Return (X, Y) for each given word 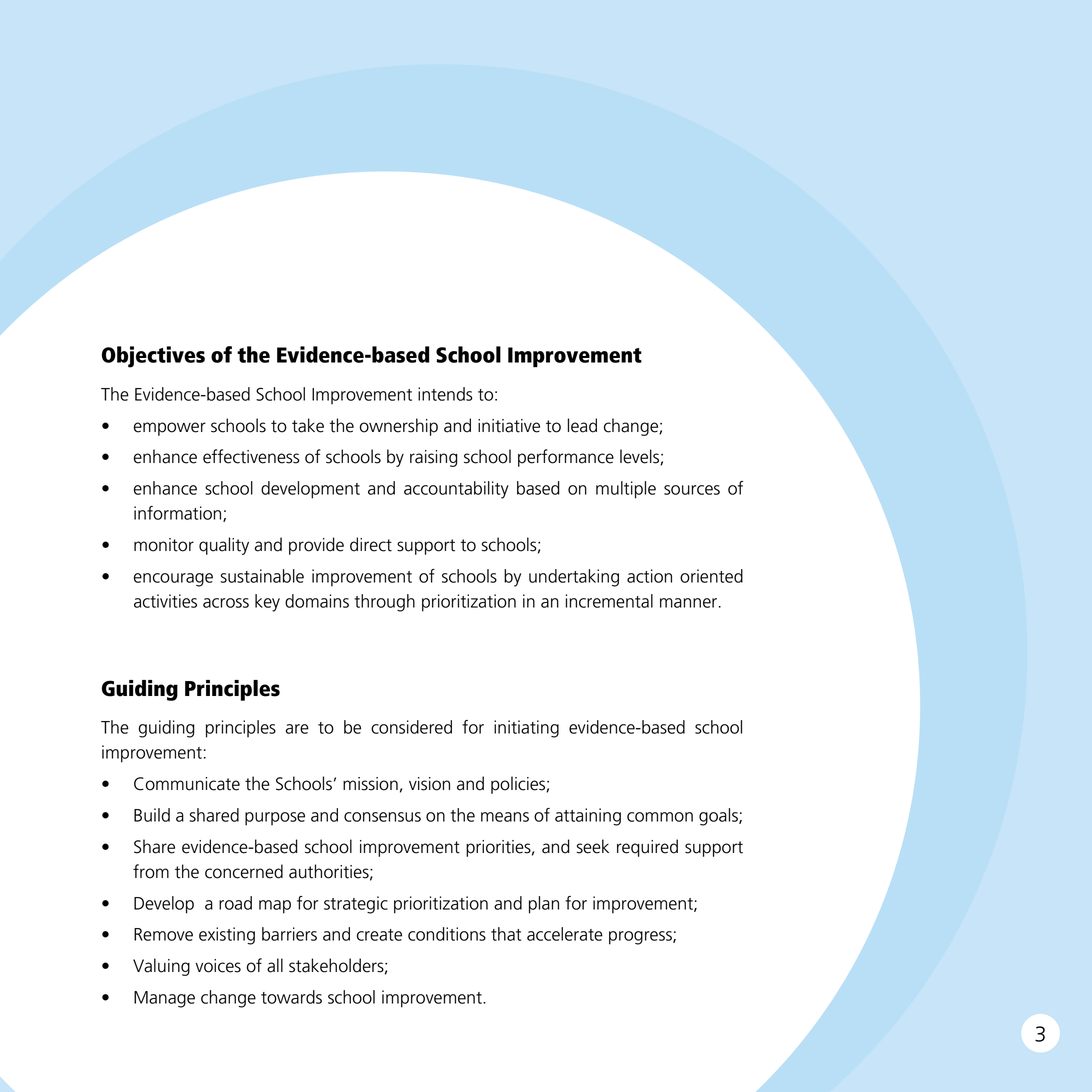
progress (641, 938)
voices (218, 966)
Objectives (153, 357)
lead (582, 425)
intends (445, 394)
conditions (447, 934)
